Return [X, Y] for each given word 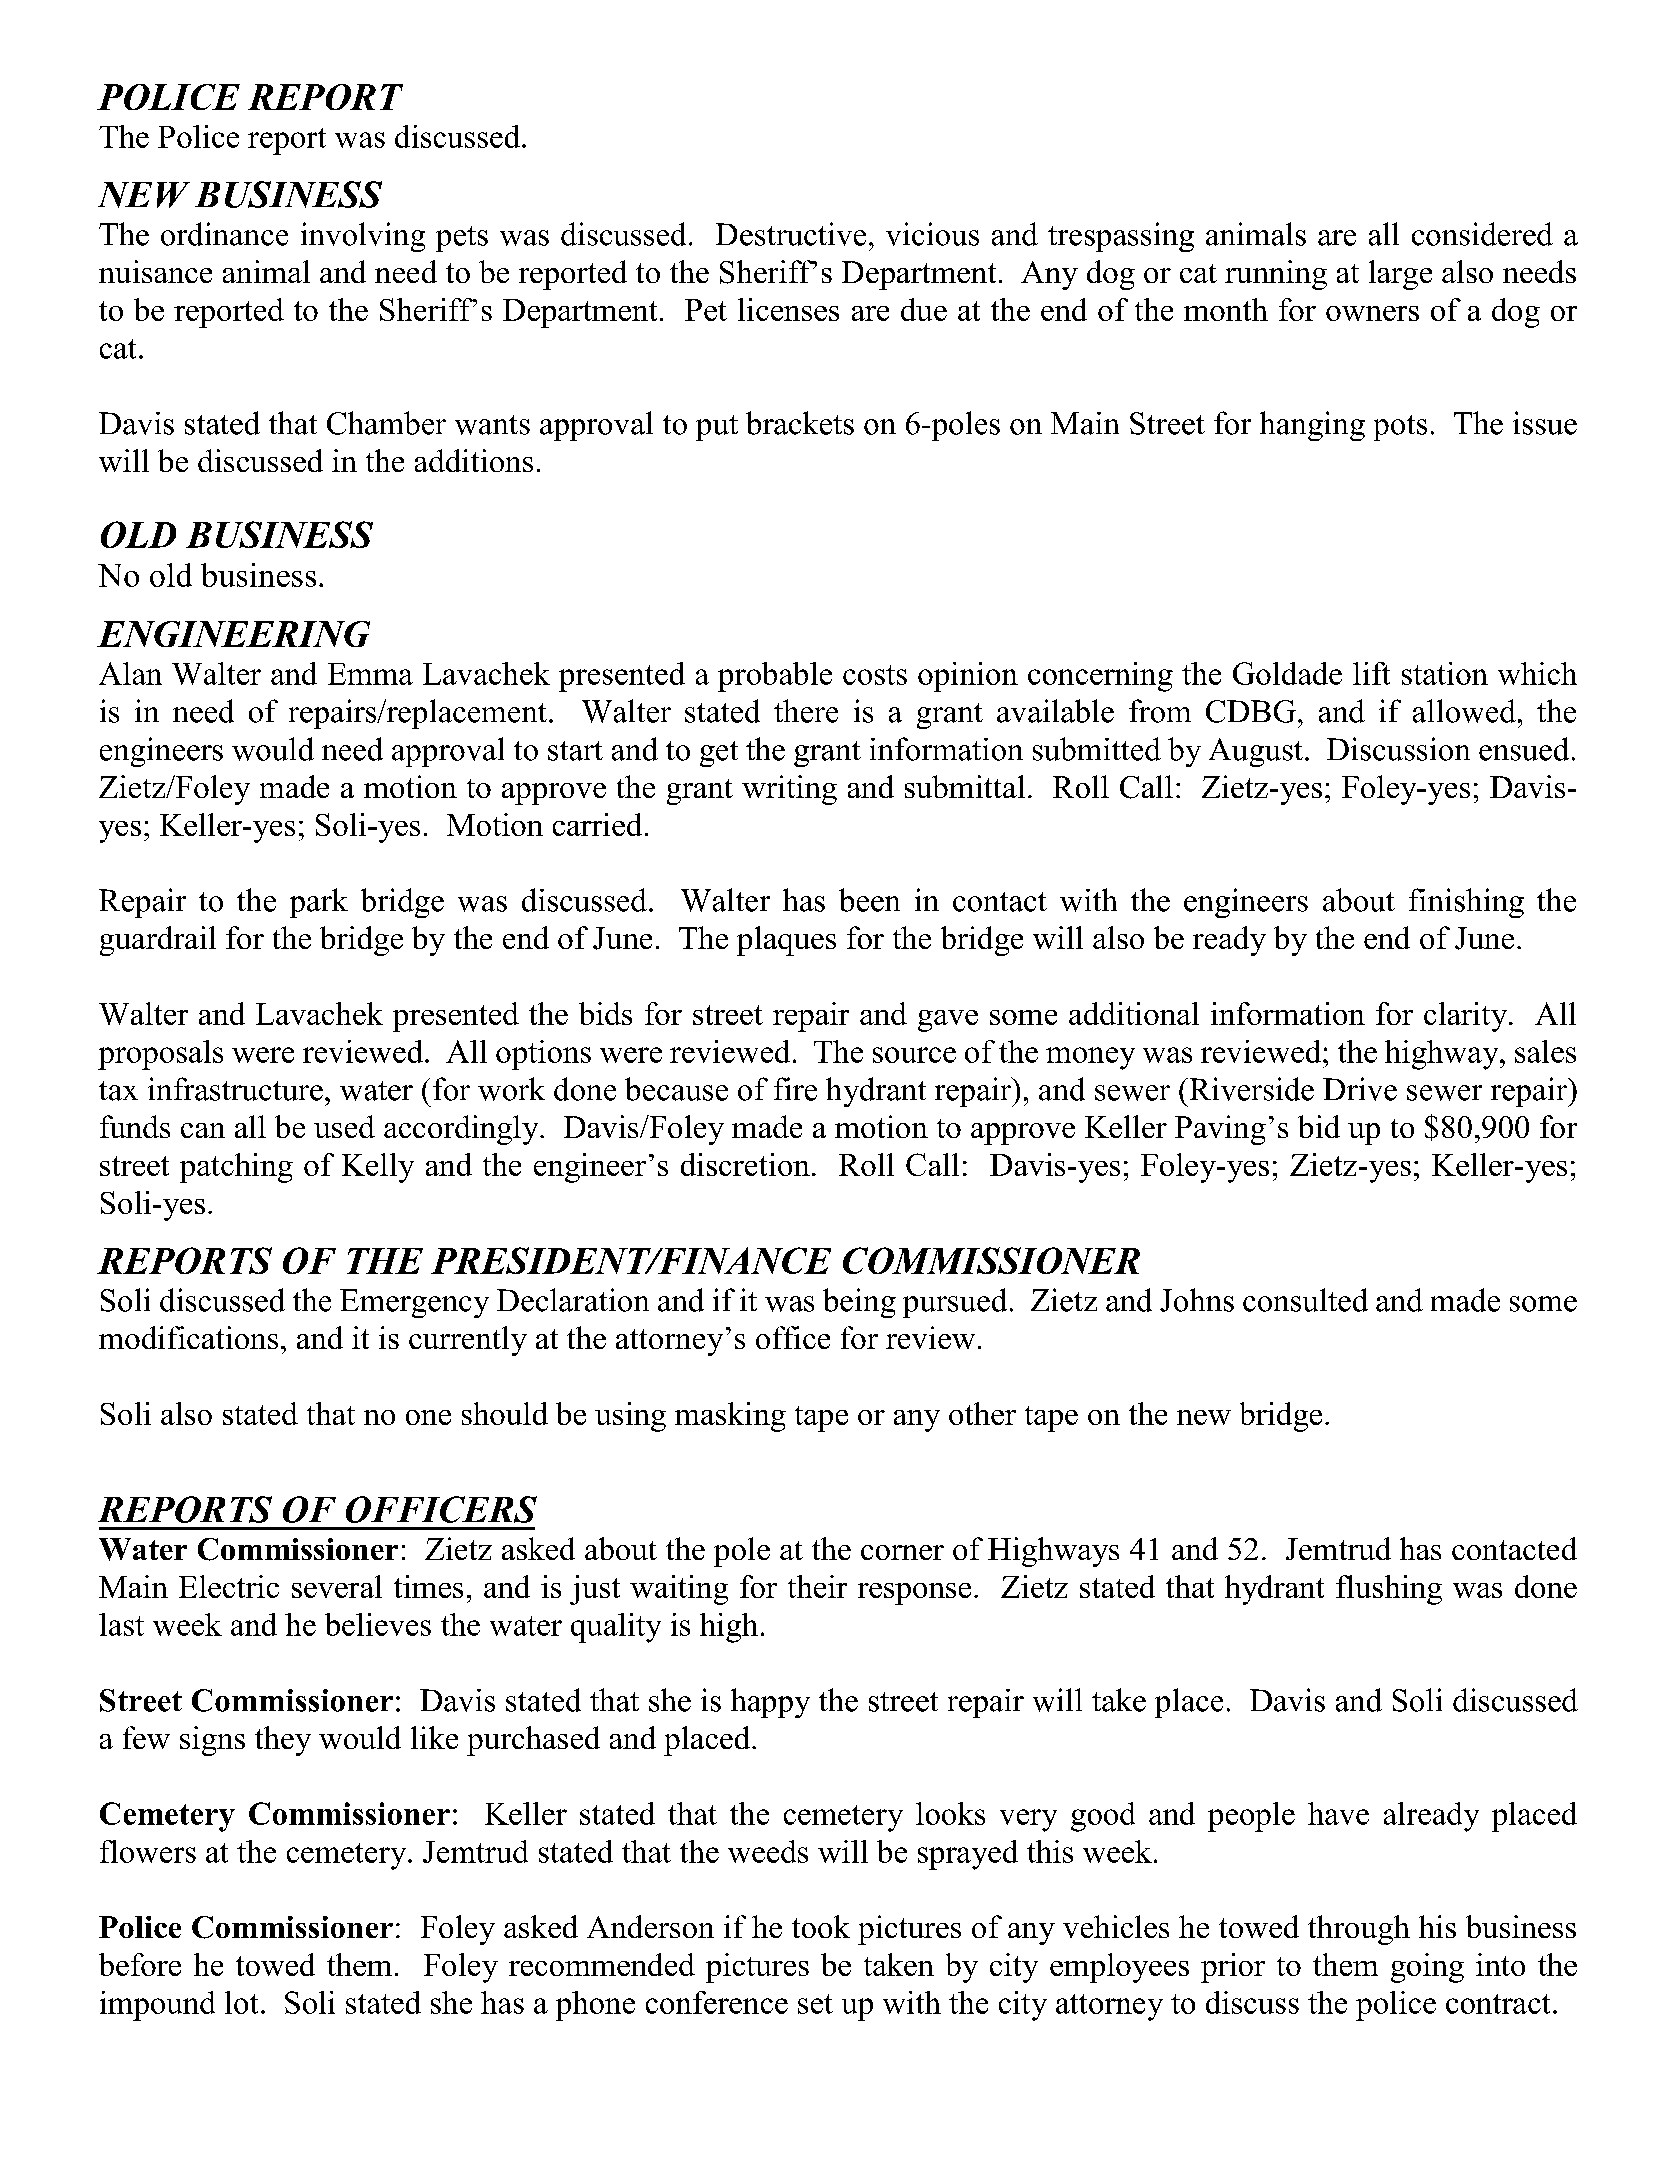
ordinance [224, 234]
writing [789, 790]
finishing [1466, 903]
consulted [1305, 1300]
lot [241, 2002]
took [821, 1926]
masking [730, 1417]
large [1400, 275]
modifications [188, 1337]
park [319, 903]
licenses [788, 309]
